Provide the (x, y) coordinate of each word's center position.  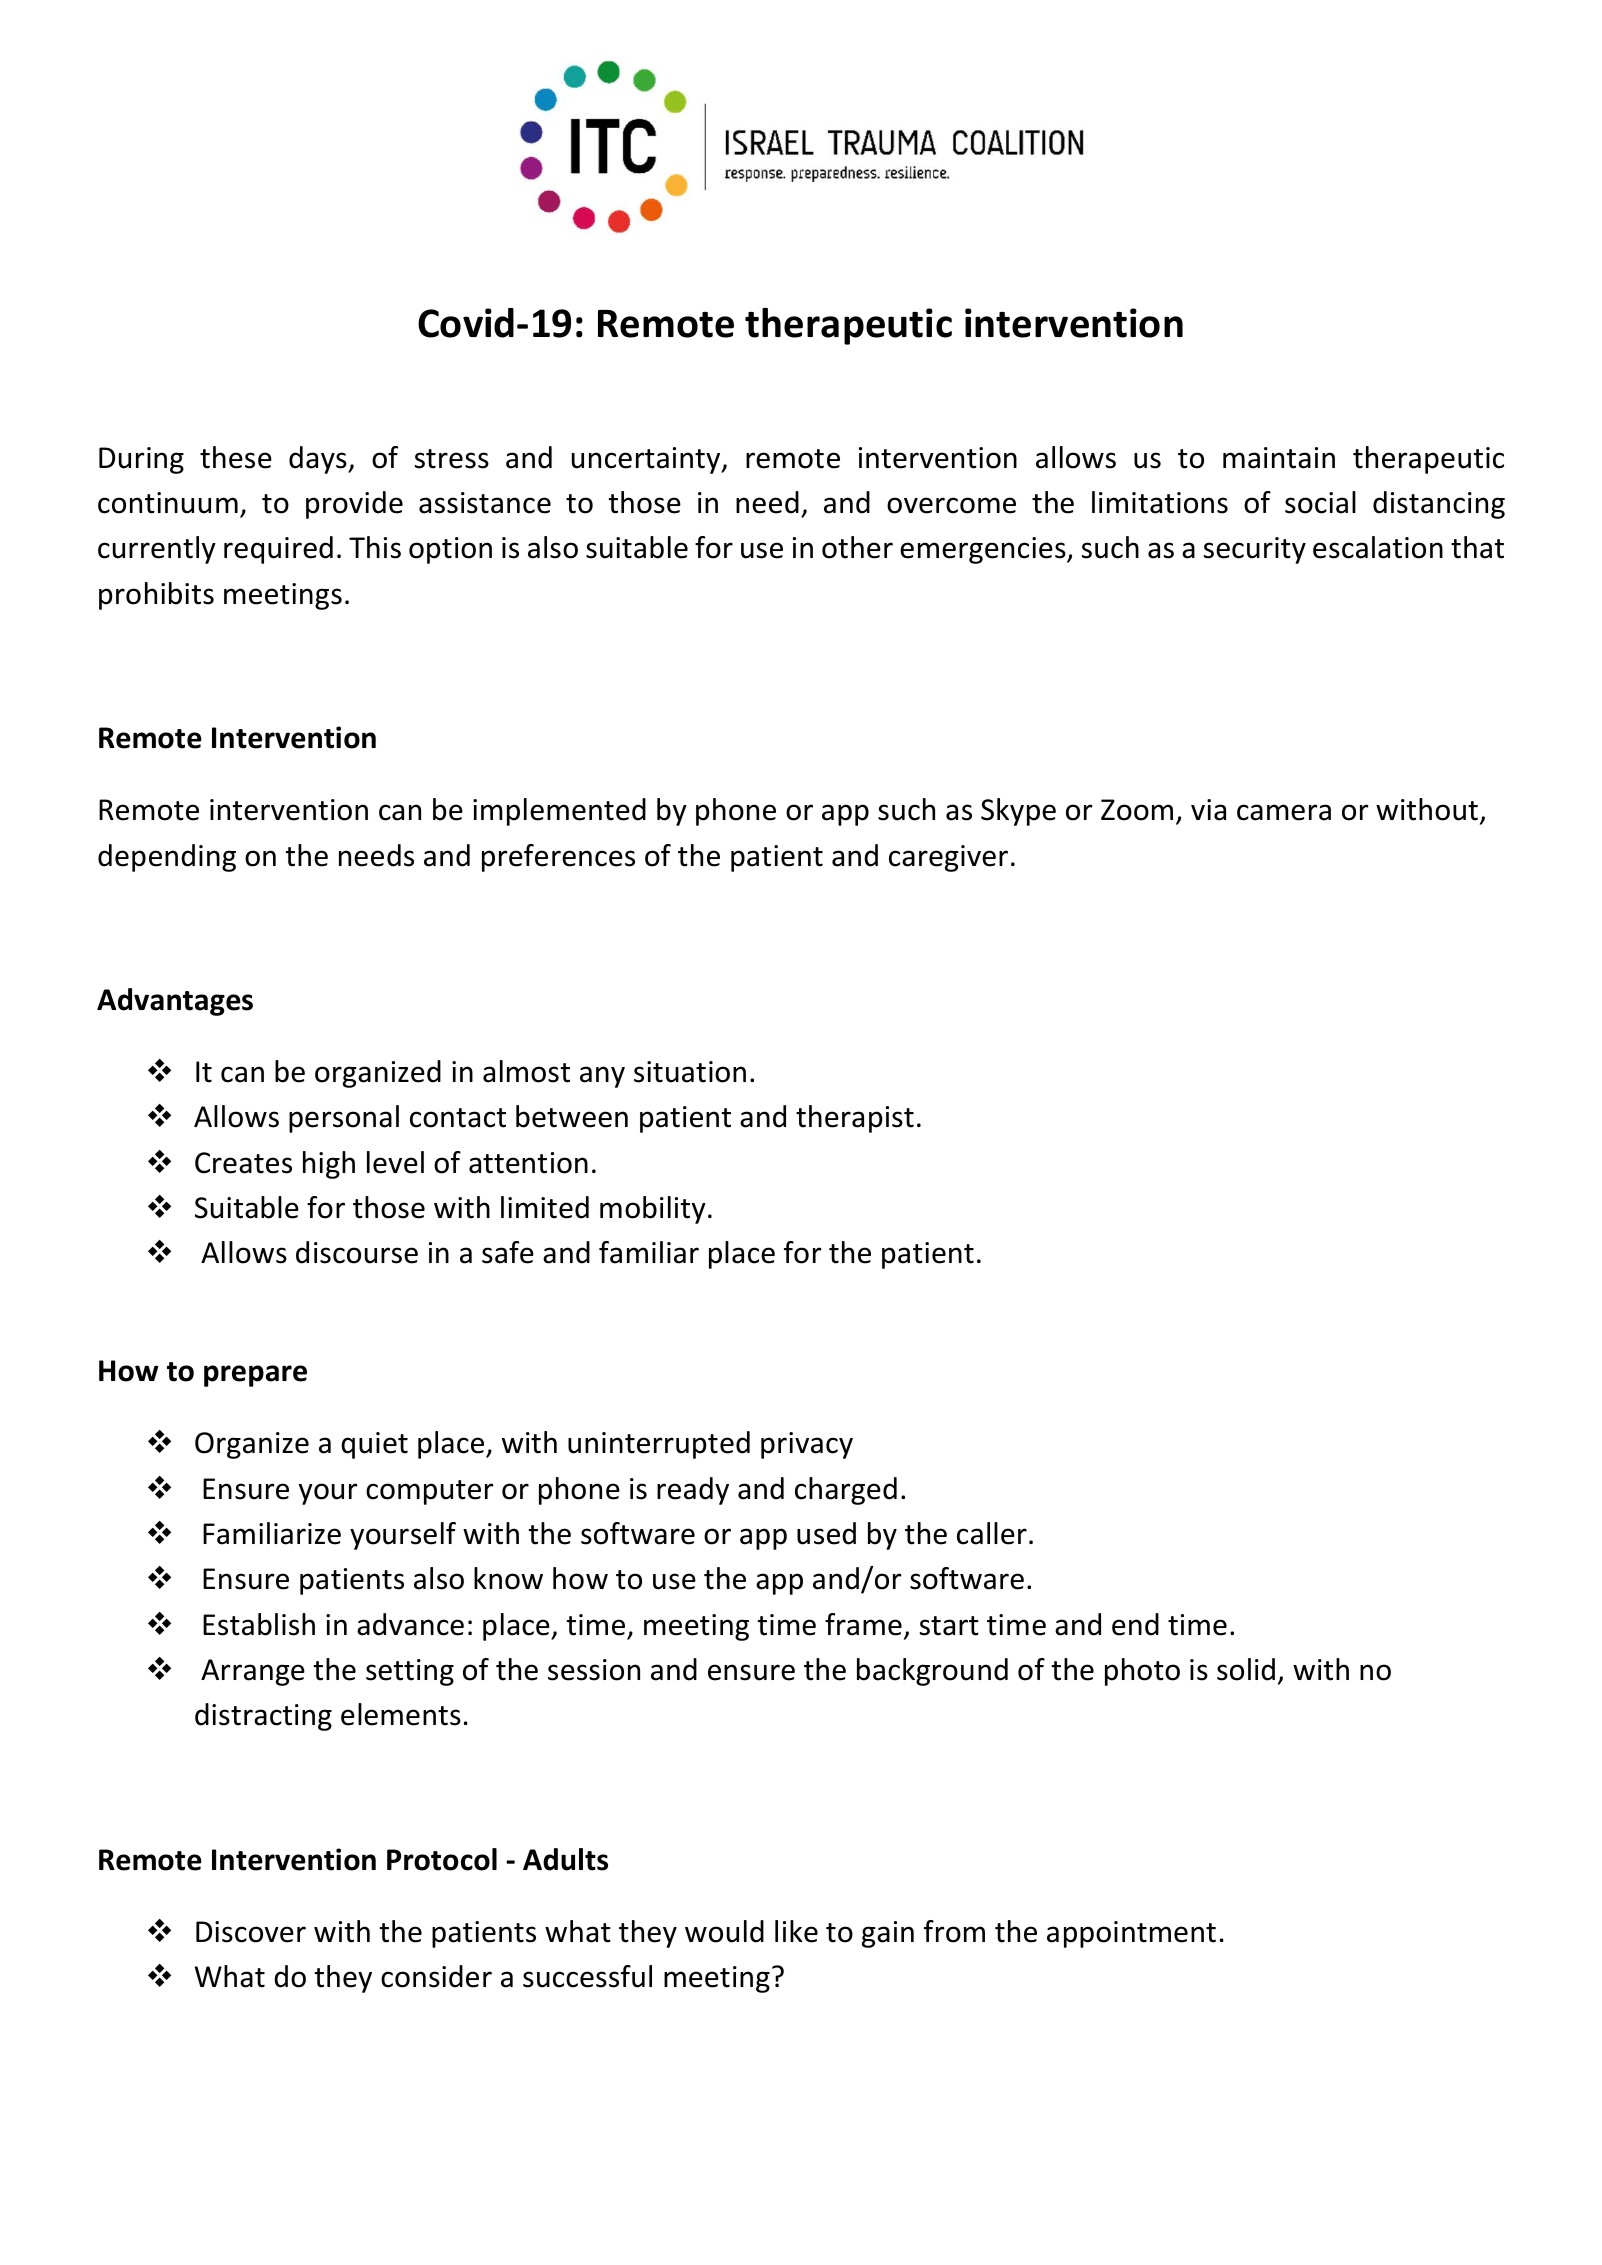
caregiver (948, 858)
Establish (259, 1624)
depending (167, 858)
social (1320, 502)
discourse (357, 1252)
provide (354, 505)
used (826, 1533)
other (857, 547)
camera (1284, 812)
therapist (855, 1119)
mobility (653, 1210)
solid (1246, 1669)
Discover (251, 1932)
